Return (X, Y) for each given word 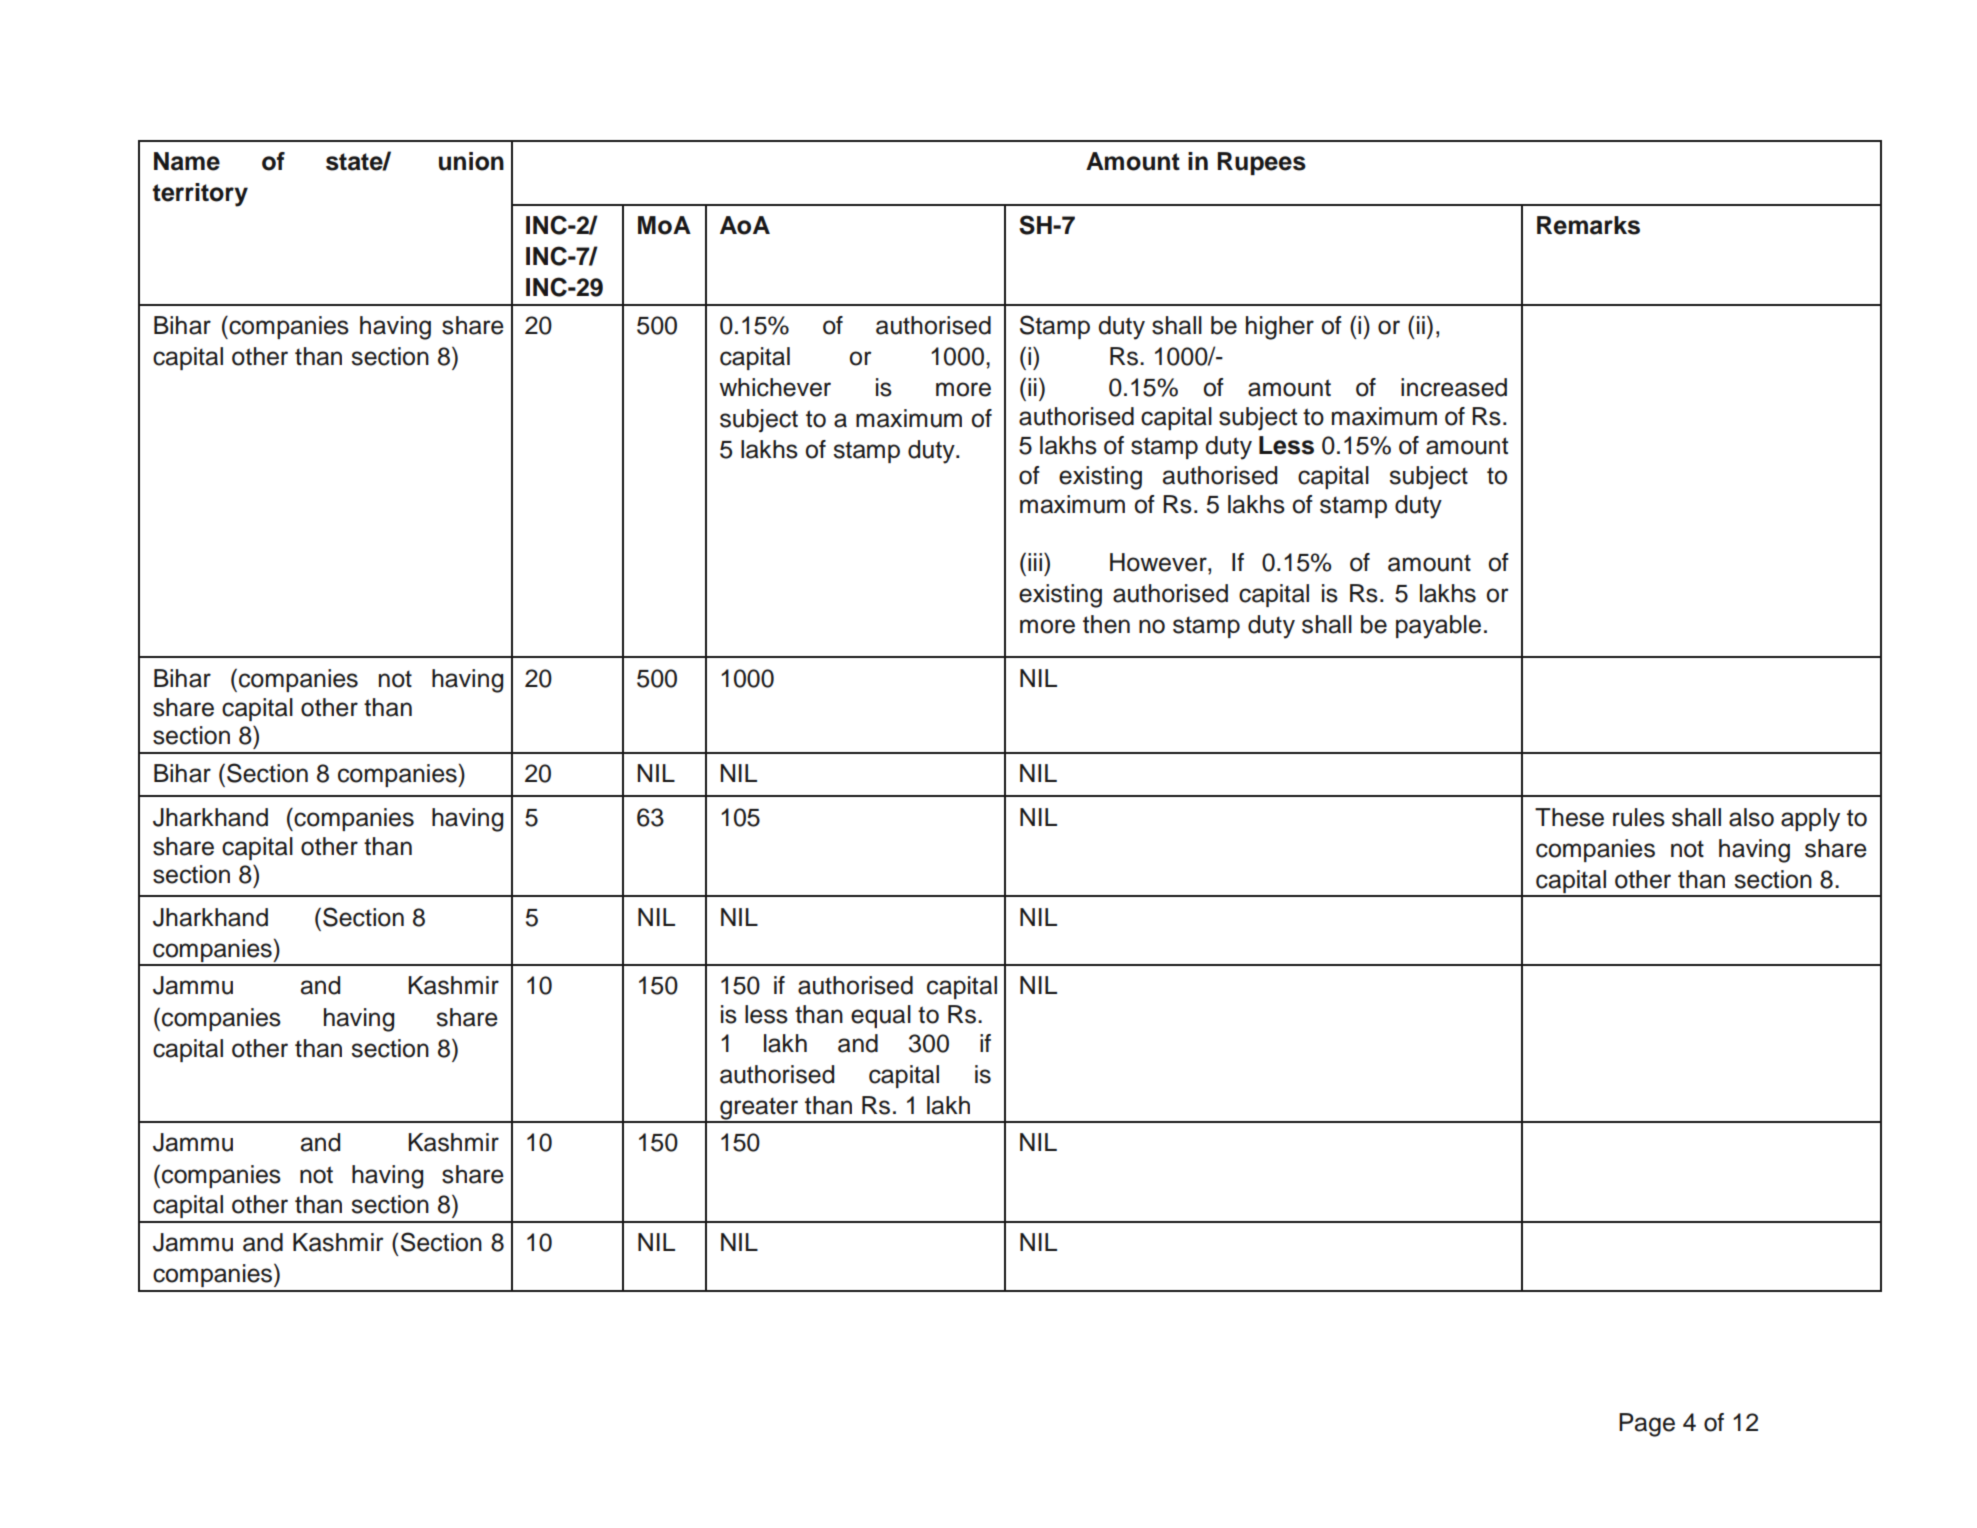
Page (1647, 1425)
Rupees (1261, 163)
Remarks (1588, 225)
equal (881, 1016)
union (471, 161)
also (1751, 817)
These (1569, 817)
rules (1639, 817)
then (1106, 624)
